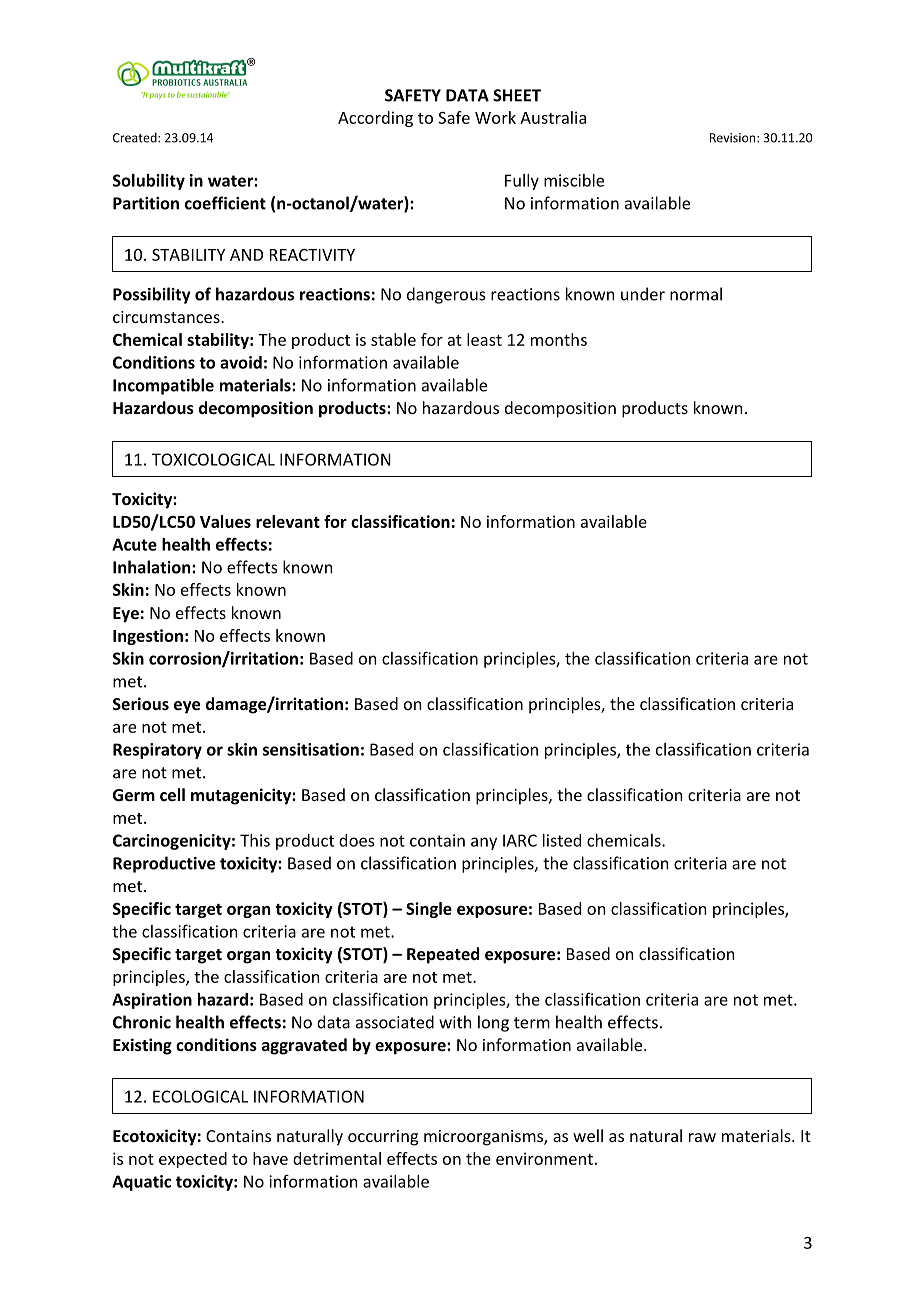 Image resolution: width=924 pixels, height=1308 pixels. Describe the element at coordinates (429, 910) in the screenshot. I see `Single` at that location.
